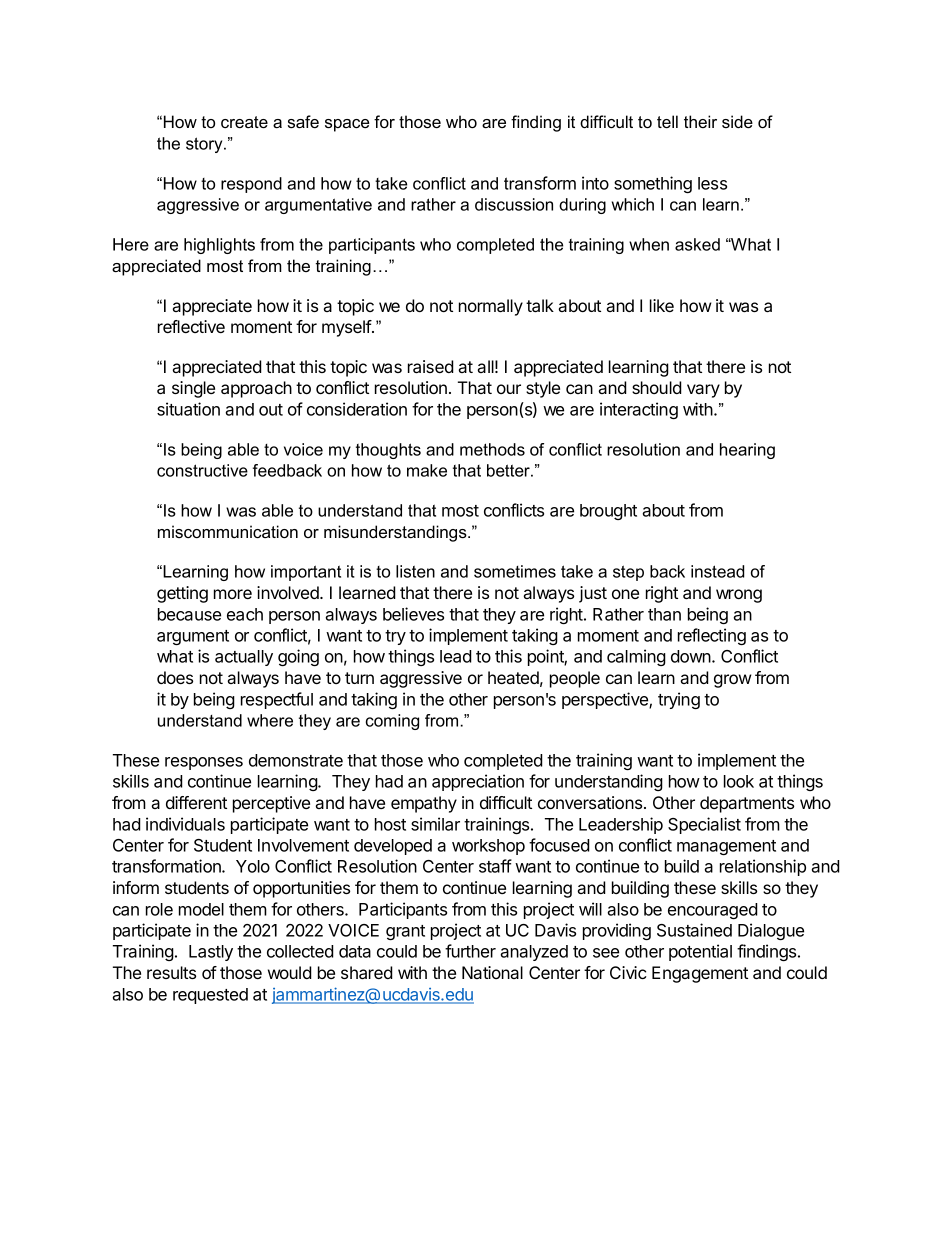  I want to click on Lastly, so click(211, 953).
